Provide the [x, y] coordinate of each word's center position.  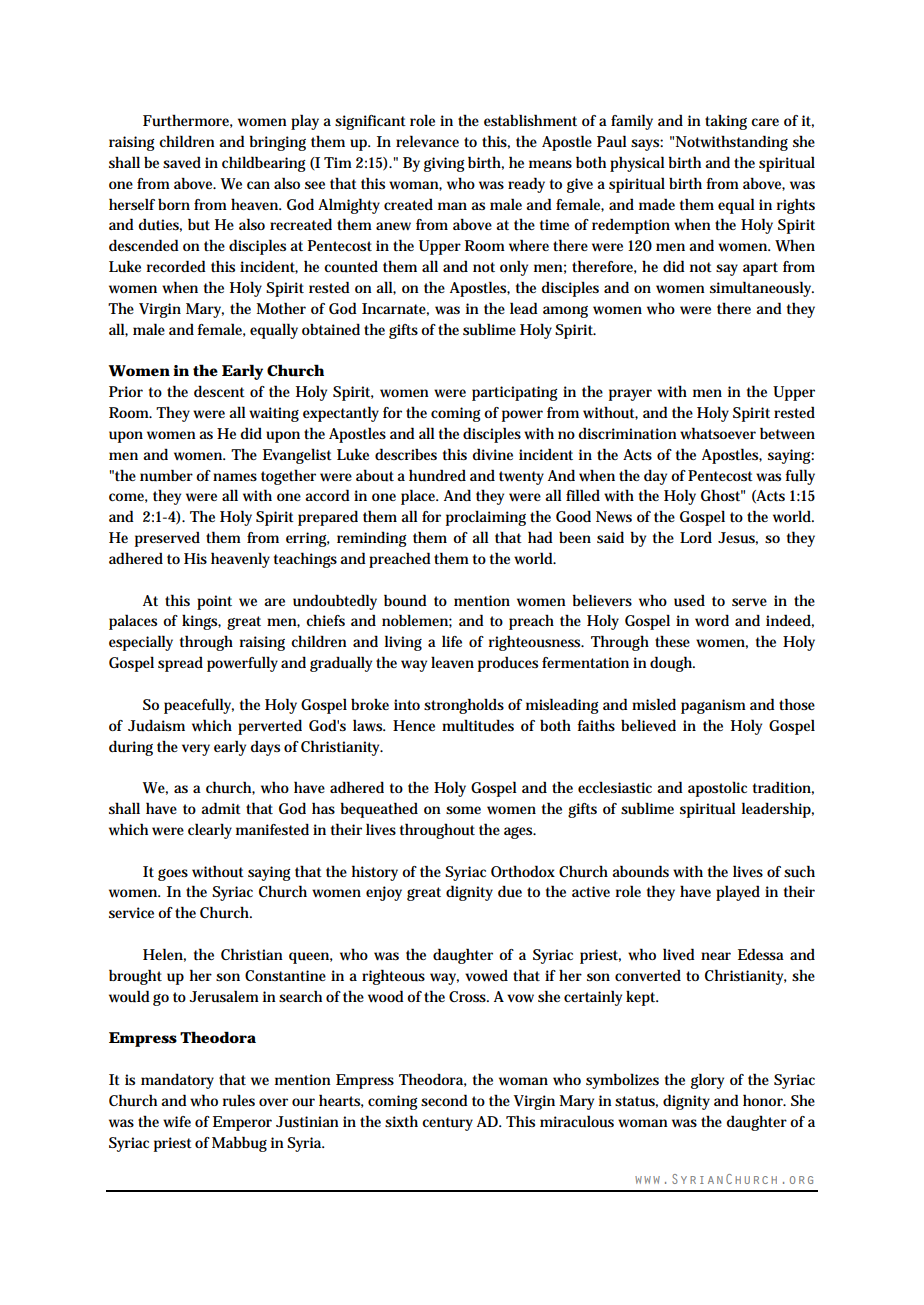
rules [239, 1100]
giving [444, 164]
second [444, 1100]
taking [726, 122]
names [235, 477]
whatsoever [718, 433]
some [463, 810]
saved [182, 162]
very [196, 750]
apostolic [717, 789]
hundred [437, 475]
